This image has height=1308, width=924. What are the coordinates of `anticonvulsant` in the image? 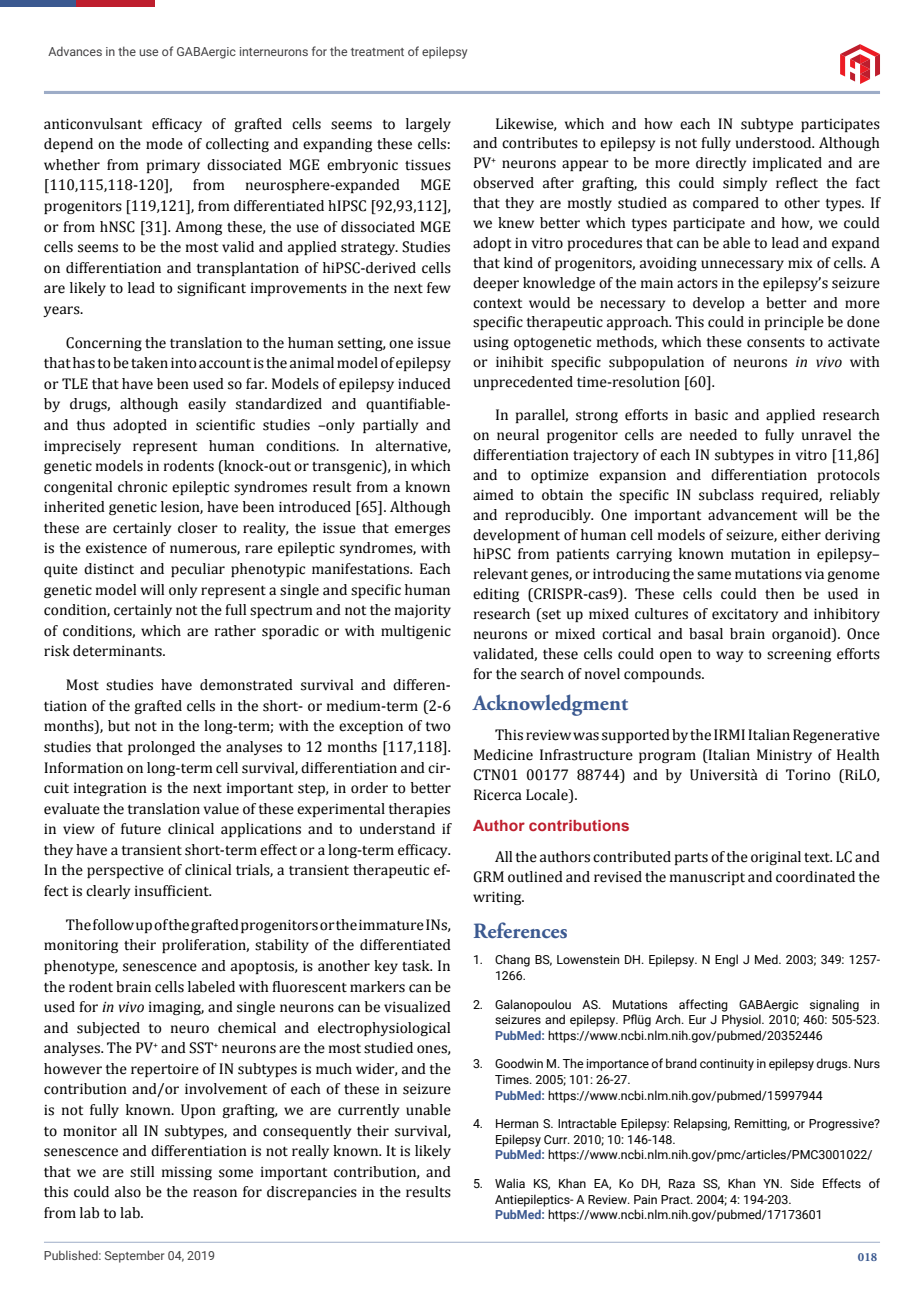 It's located at (93, 124).
